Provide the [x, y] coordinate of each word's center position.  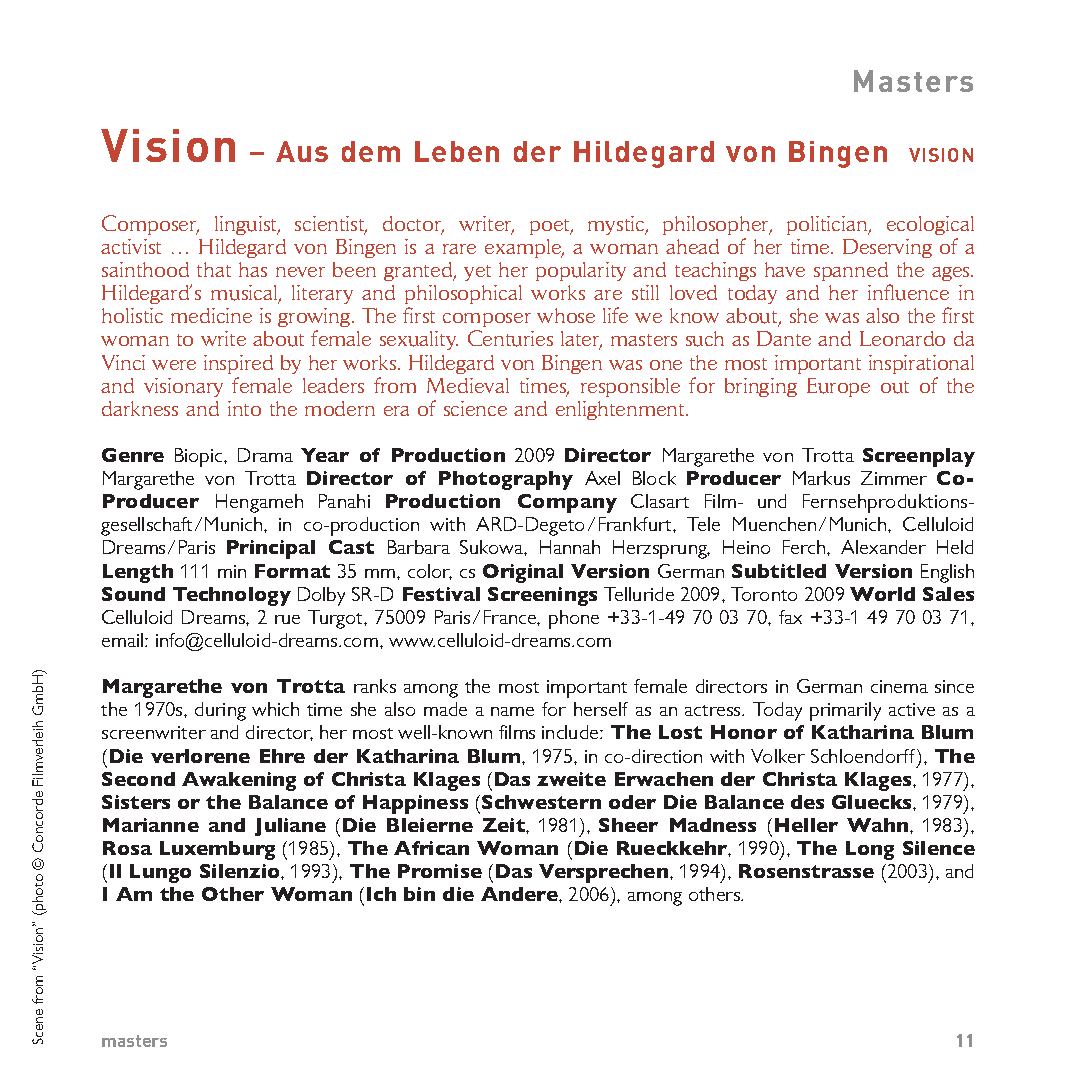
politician [828, 225]
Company [567, 503]
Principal [271, 549]
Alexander [883, 547]
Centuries [510, 338]
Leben [457, 151]
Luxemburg [217, 850]
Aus [302, 151]
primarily [845, 711]
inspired [238, 364]
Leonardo [902, 338]
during [220, 711]
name [512, 711]
